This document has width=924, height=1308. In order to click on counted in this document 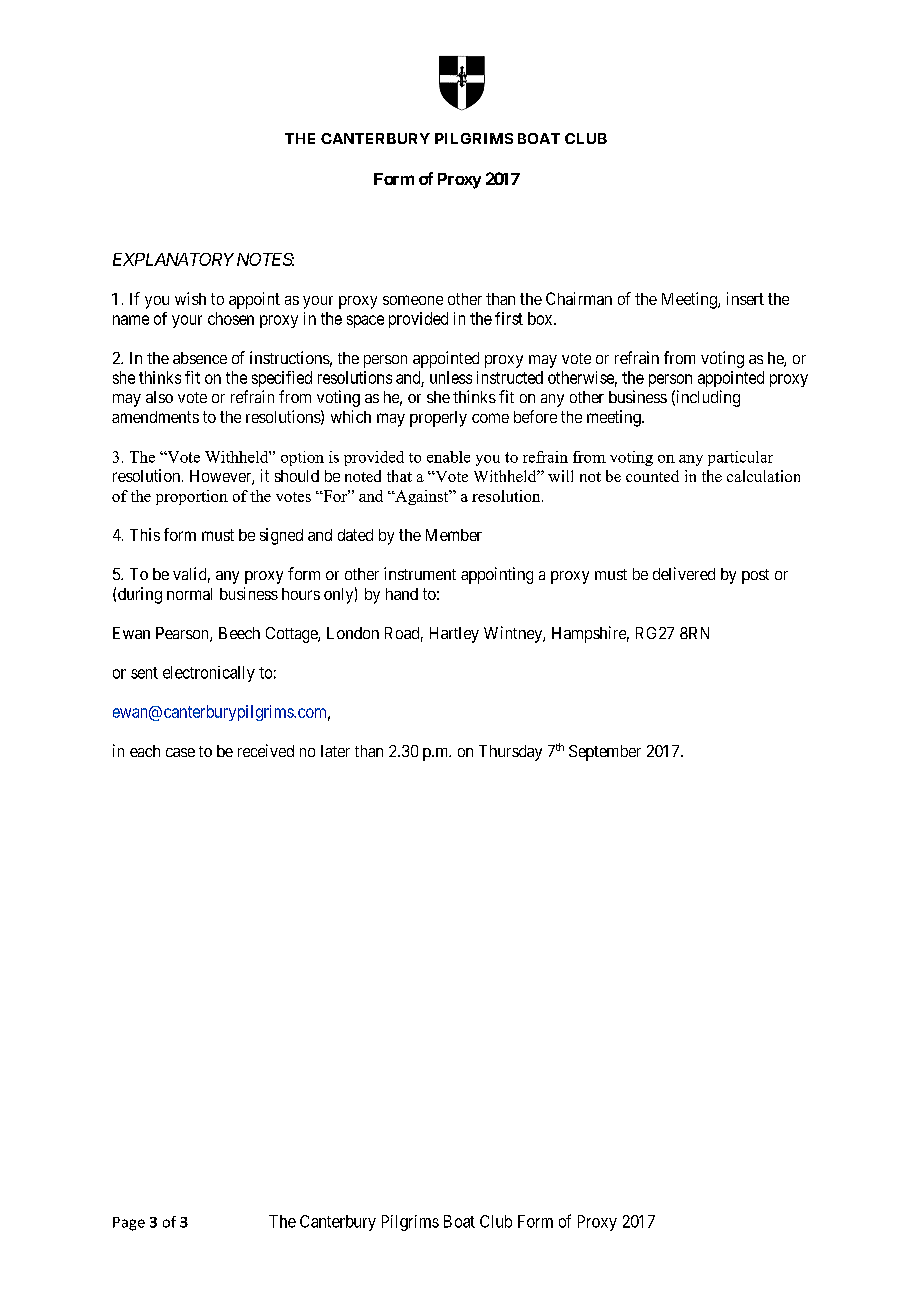, I will do `click(652, 476)`.
